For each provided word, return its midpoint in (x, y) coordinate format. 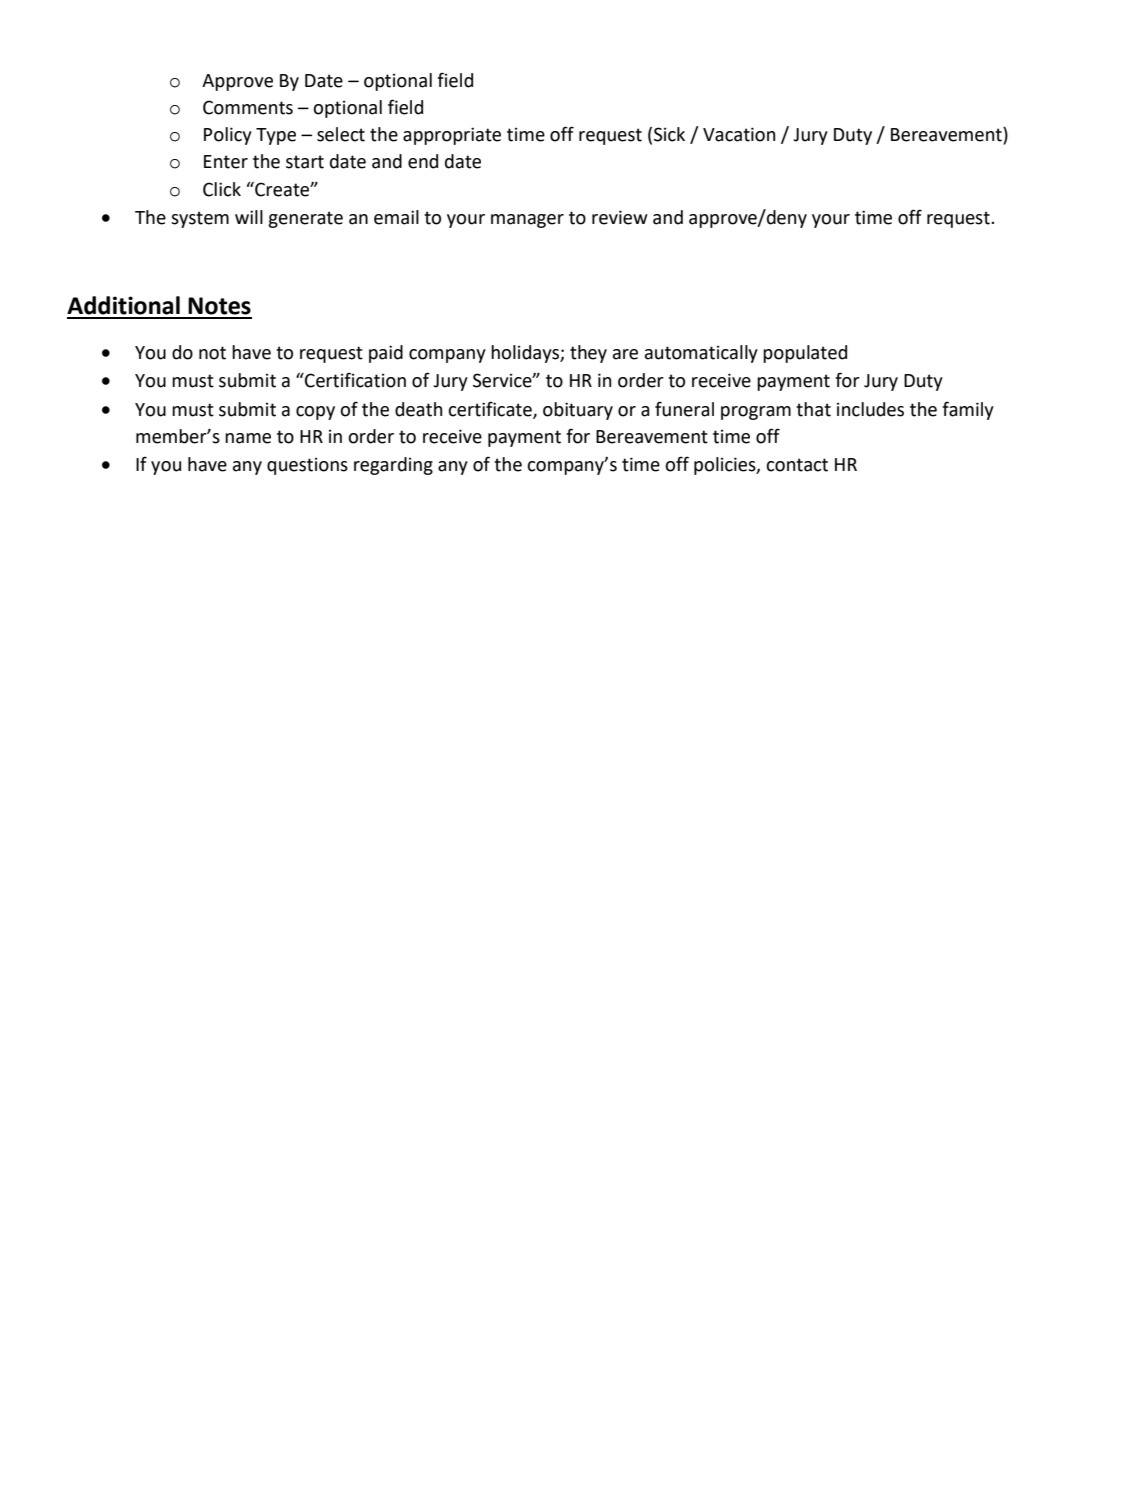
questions (307, 466)
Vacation (739, 134)
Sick (669, 134)
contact (797, 465)
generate (305, 219)
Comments (248, 107)
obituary (578, 411)
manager (527, 221)
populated (805, 354)
